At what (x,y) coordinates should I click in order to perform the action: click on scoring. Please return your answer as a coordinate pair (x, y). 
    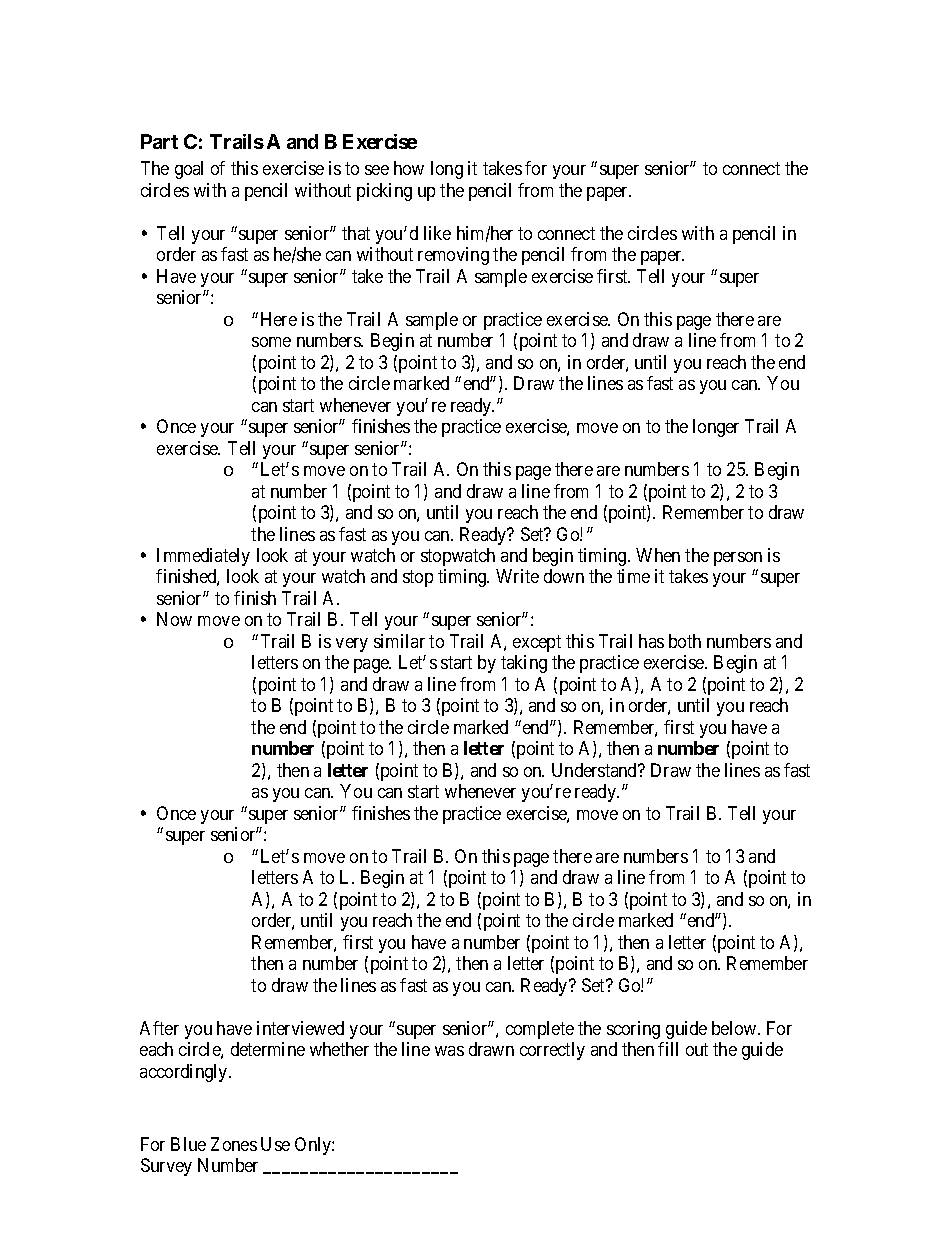
    Looking at the image, I should click on (633, 1030).
